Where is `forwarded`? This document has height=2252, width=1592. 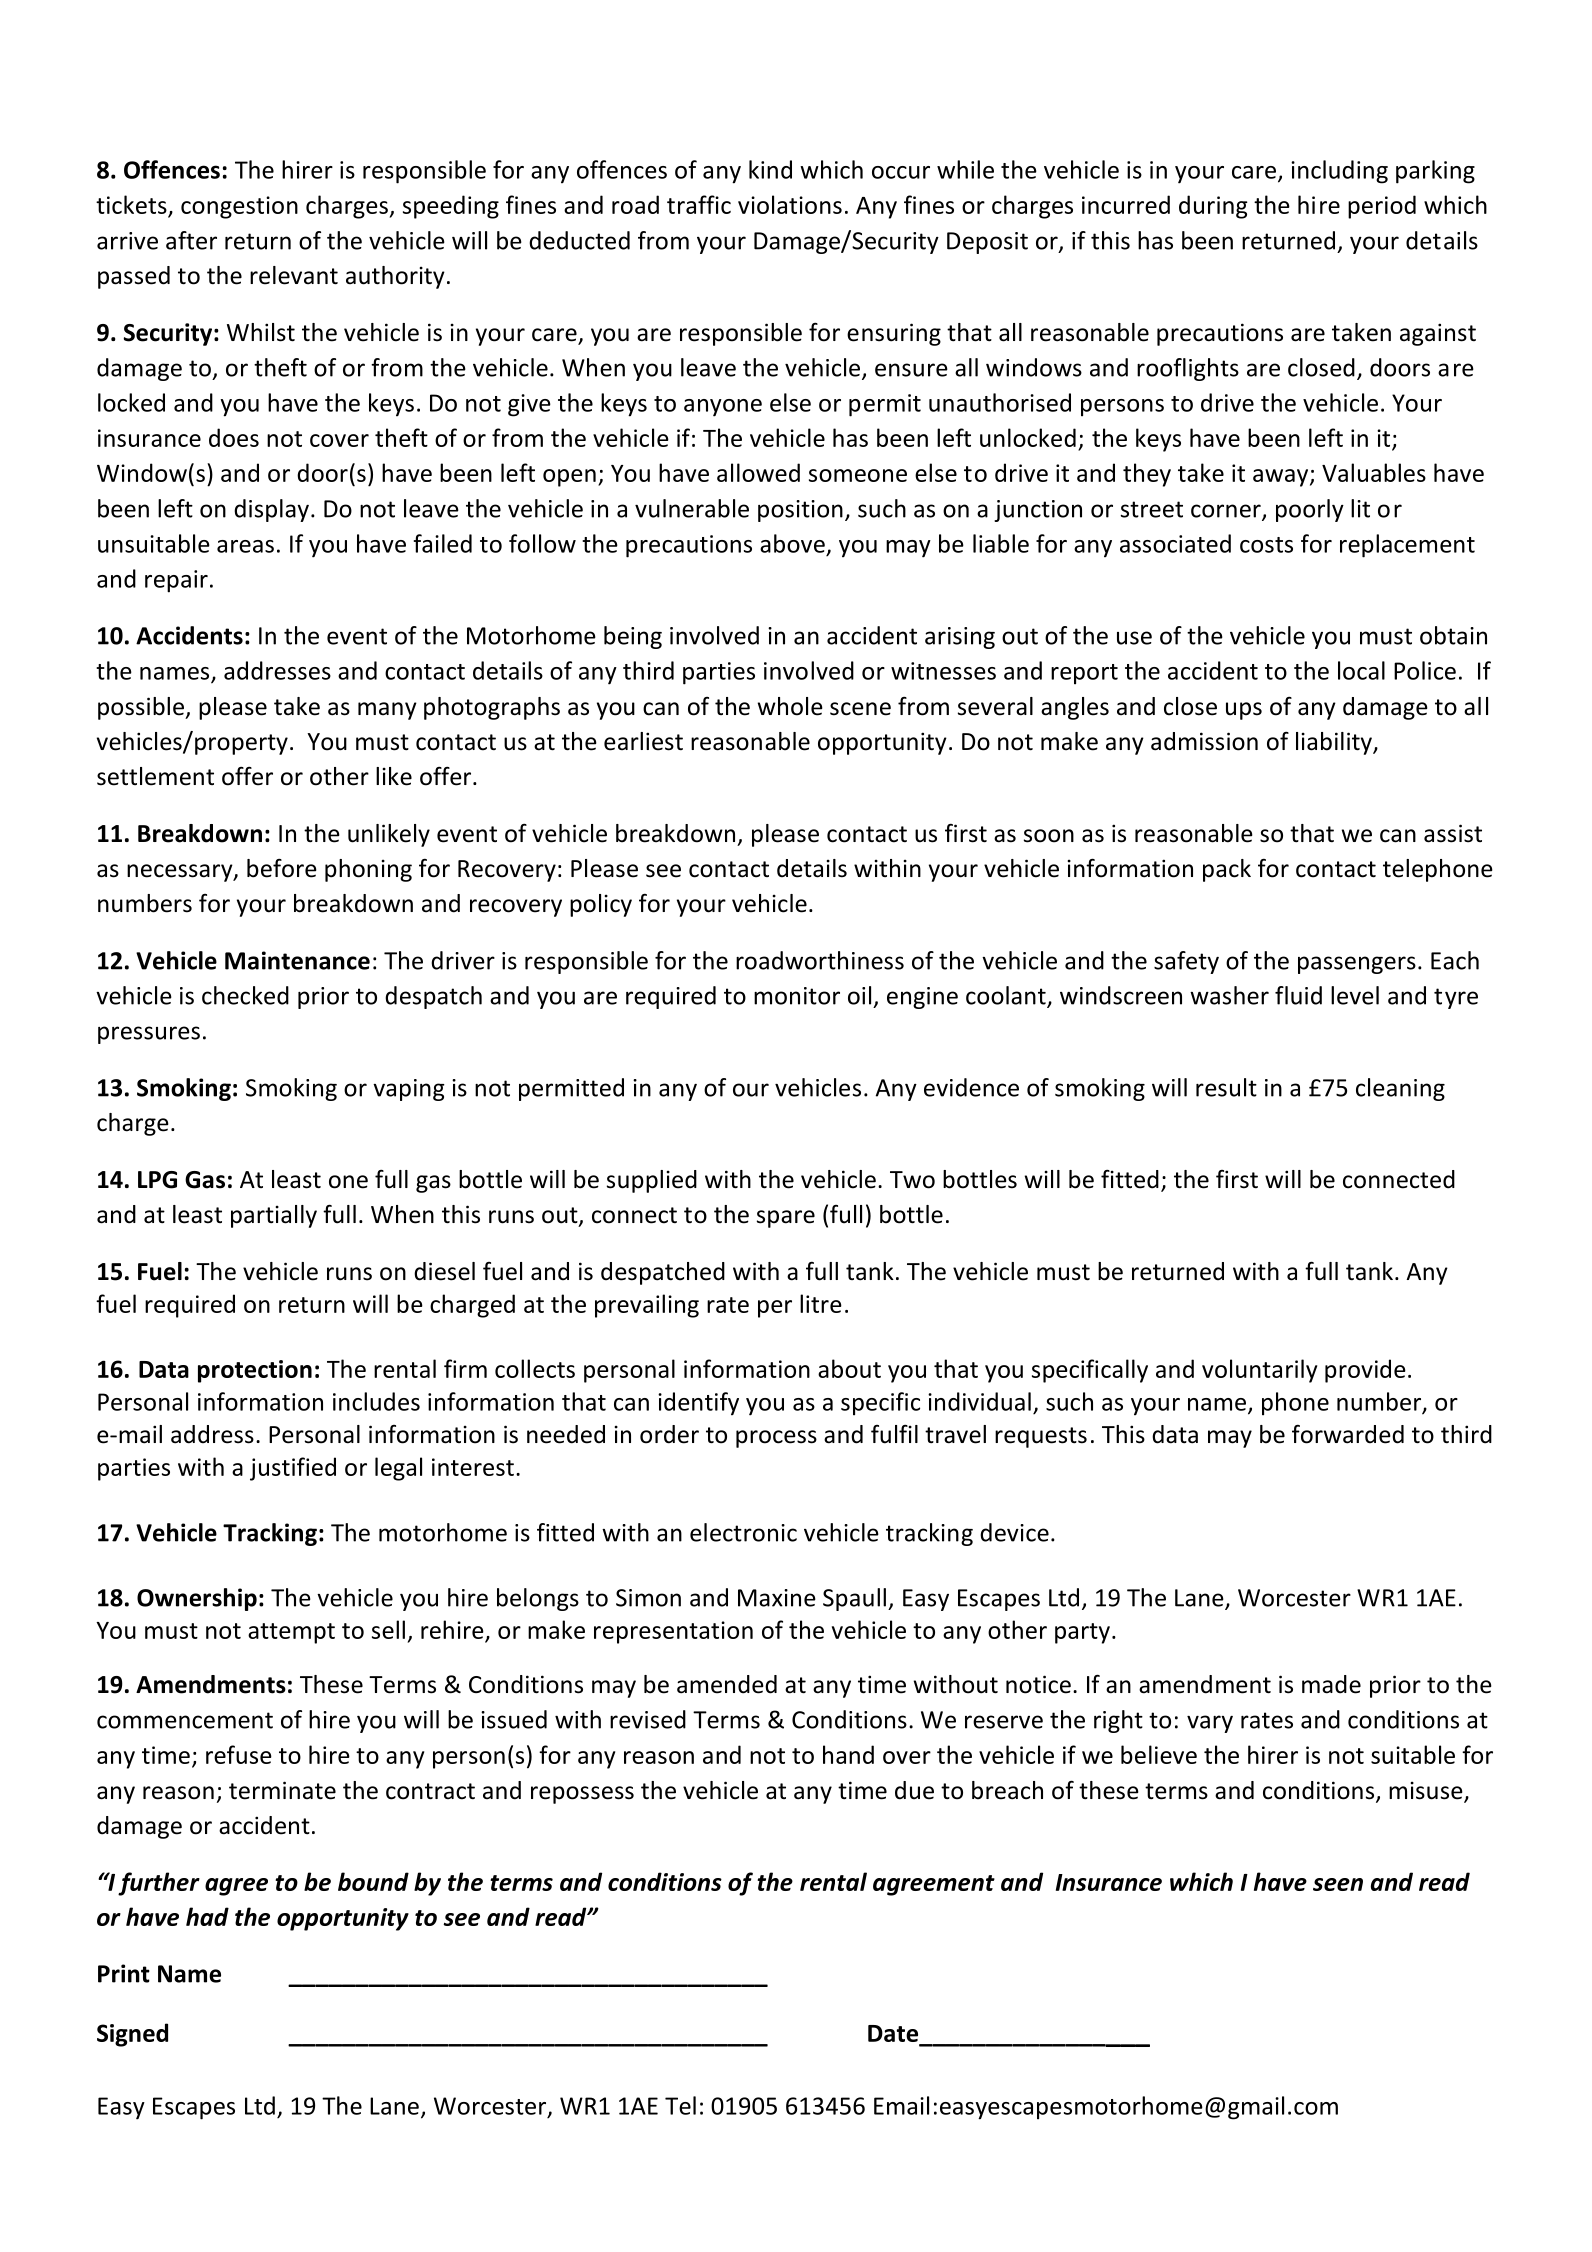
forwarded is located at coordinates (1348, 1434).
